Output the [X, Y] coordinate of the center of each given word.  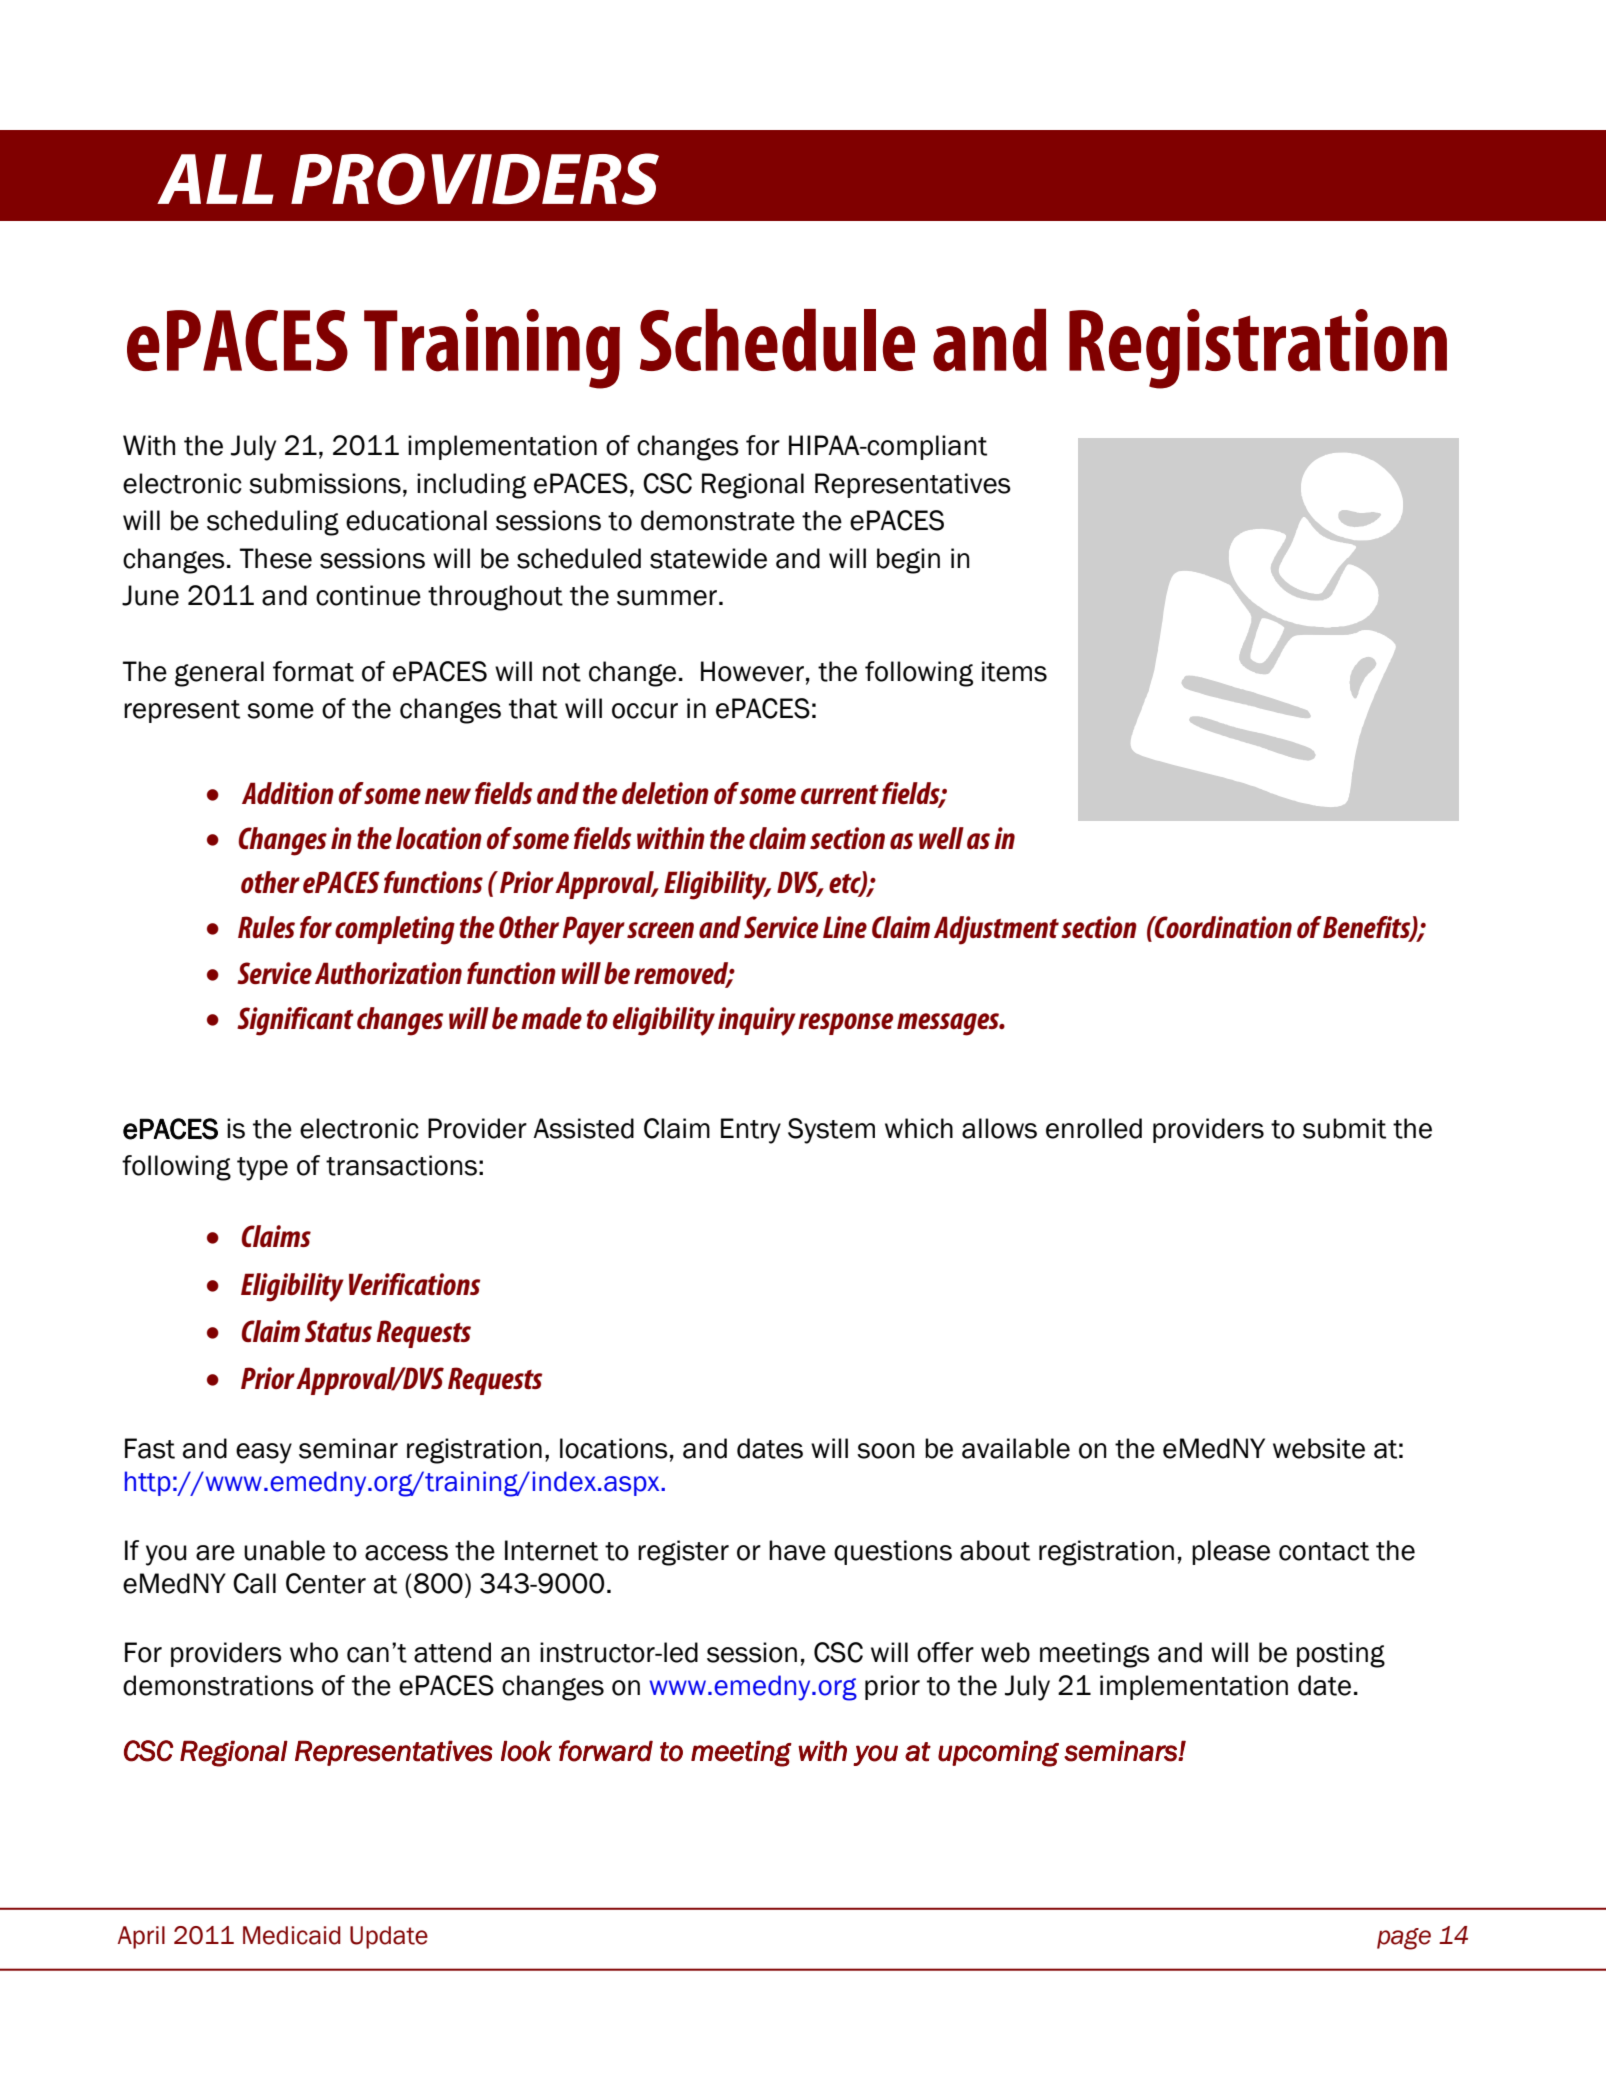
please [1231, 1552]
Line [845, 927]
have [797, 1550]
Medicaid [292, 1935]
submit [1344, 1128]
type [262, 1169]
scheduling [273, 523]
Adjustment [996, 930]
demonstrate [718, 520]
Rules [266, 927]
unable [284, 1550]
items [1014, 671]
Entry [751, 1131]
